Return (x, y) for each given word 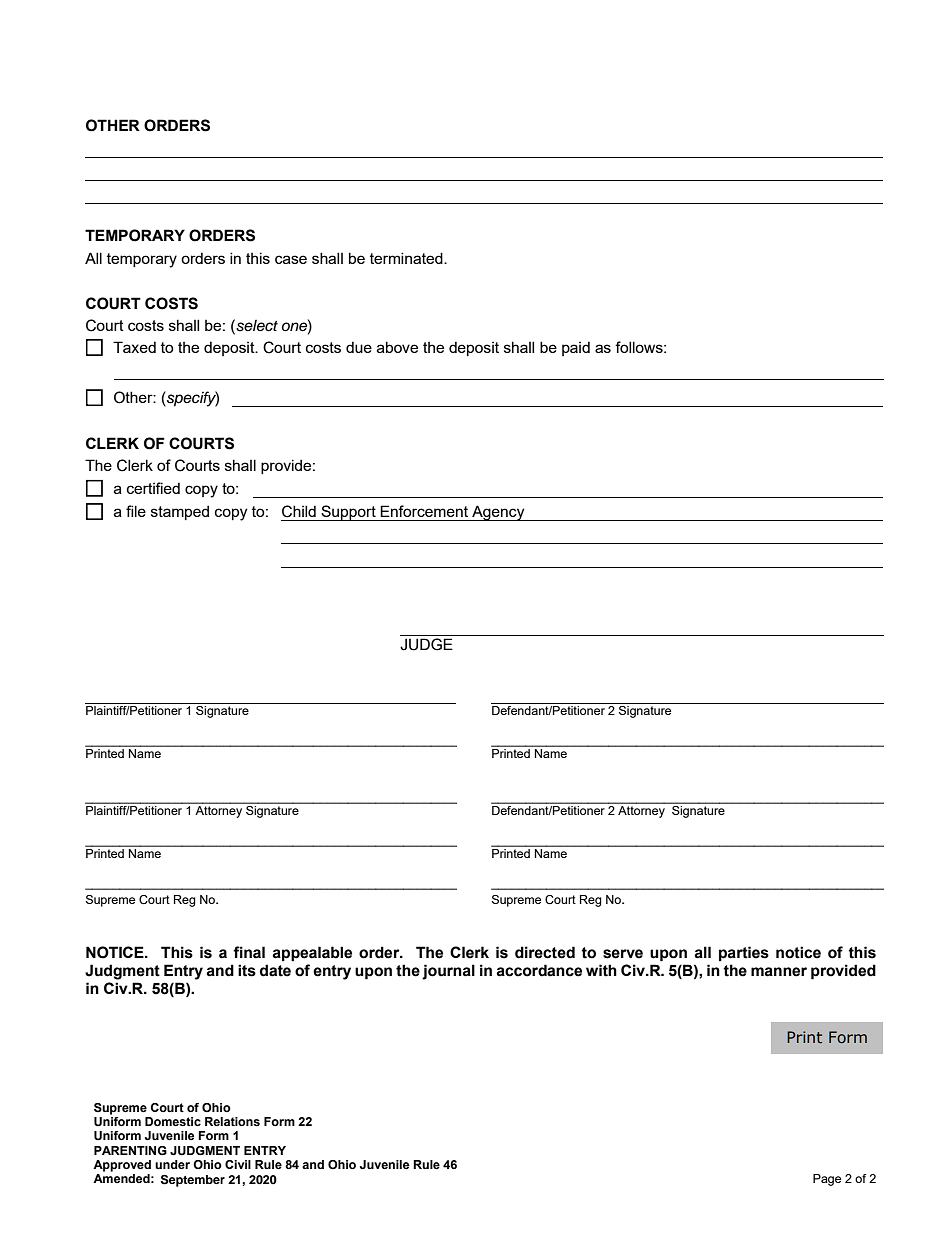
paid (576, 348)
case (291, 259)
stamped (180, 512)
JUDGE (426, 644)
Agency (498, 513)
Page (827, 1180)
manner (779, 972)
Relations (232, 1121)
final (249, 952)
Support (348, 513)
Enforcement (424, 511)
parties (744, 953)
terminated (407, 258)
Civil (238, 1164)
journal (448, 972)
